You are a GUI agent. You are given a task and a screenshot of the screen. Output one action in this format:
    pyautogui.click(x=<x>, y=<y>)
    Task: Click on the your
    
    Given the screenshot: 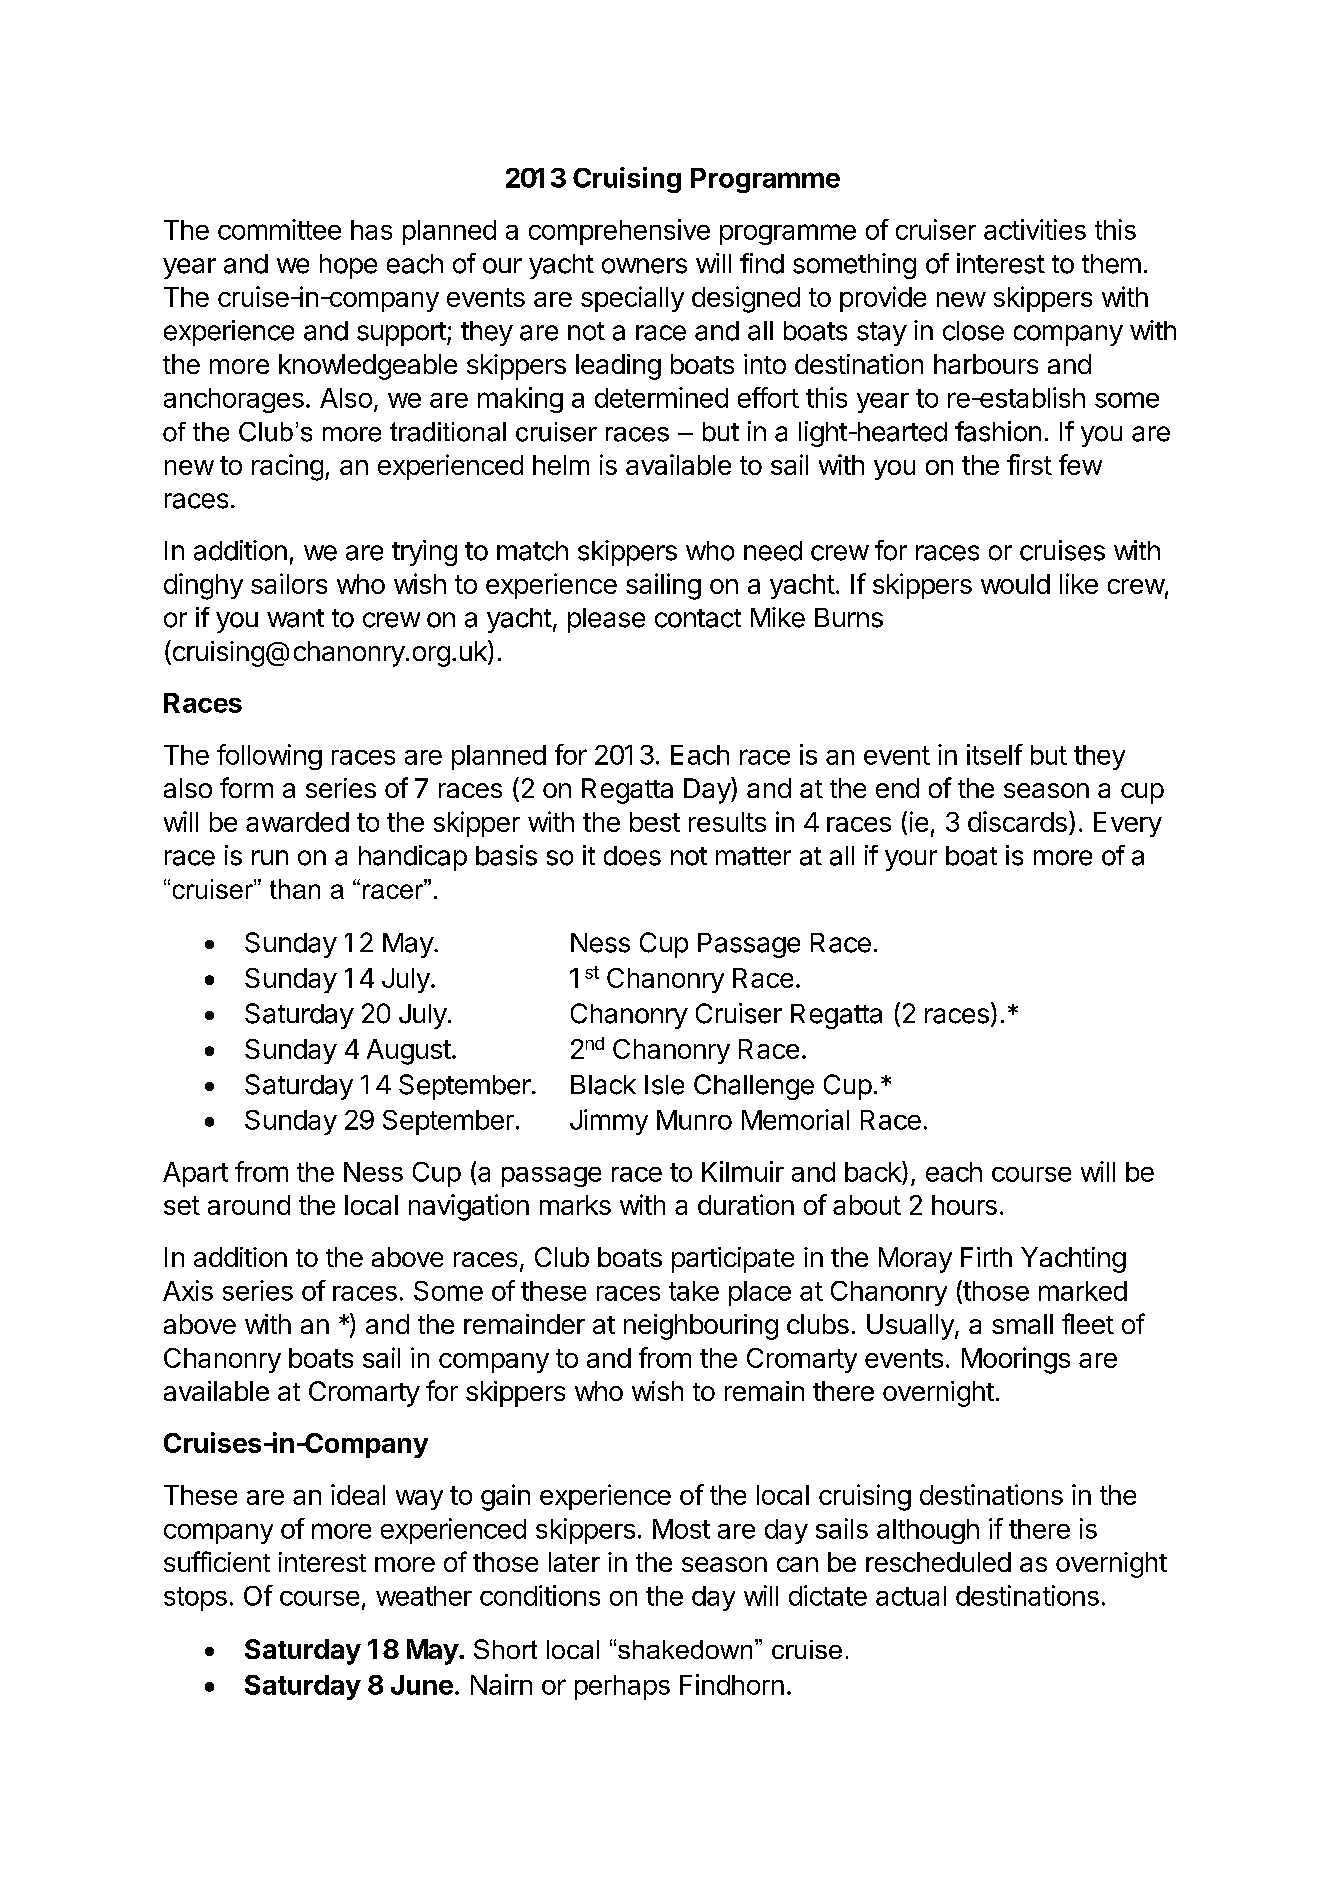 What is the action you would take?
    pyautogui.click(x=911, y=860)
